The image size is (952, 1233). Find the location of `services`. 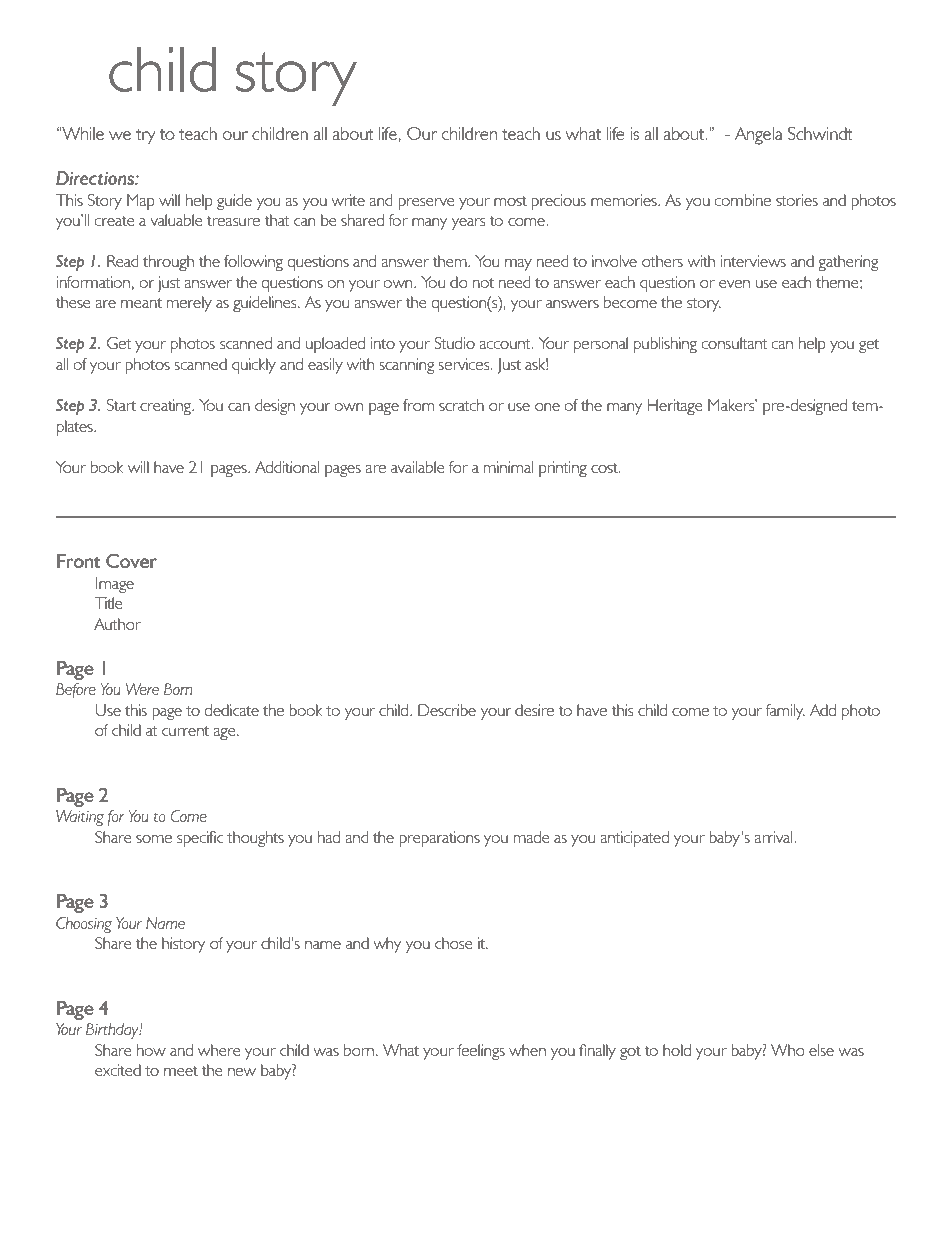

services is located at coordinates (465, 364).
